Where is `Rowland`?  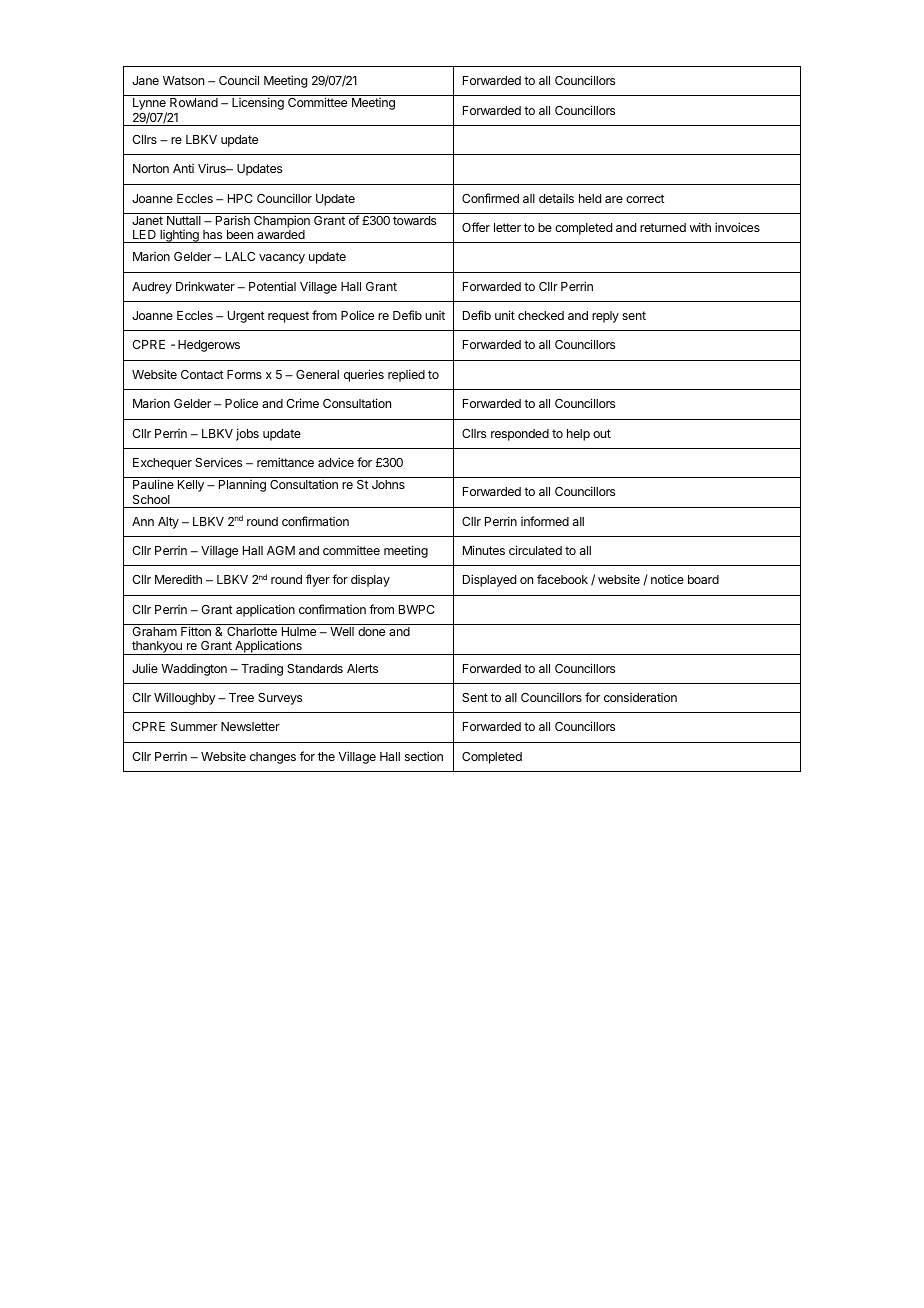 Rowland is located at coordinates (194, 102).
